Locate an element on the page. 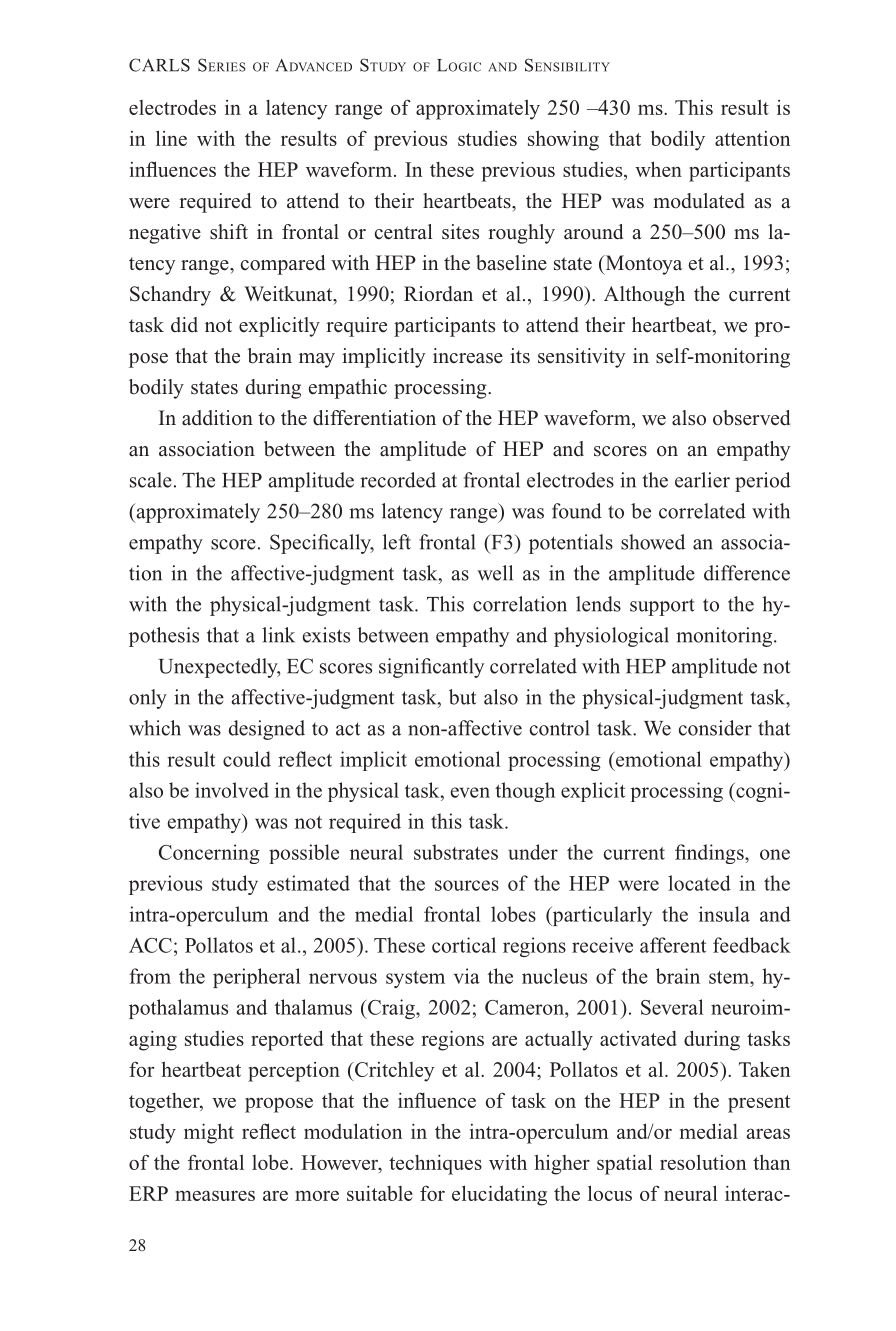 The height and width of the page is (1331, 896). techniques is located at coordinates (435, 1165).
